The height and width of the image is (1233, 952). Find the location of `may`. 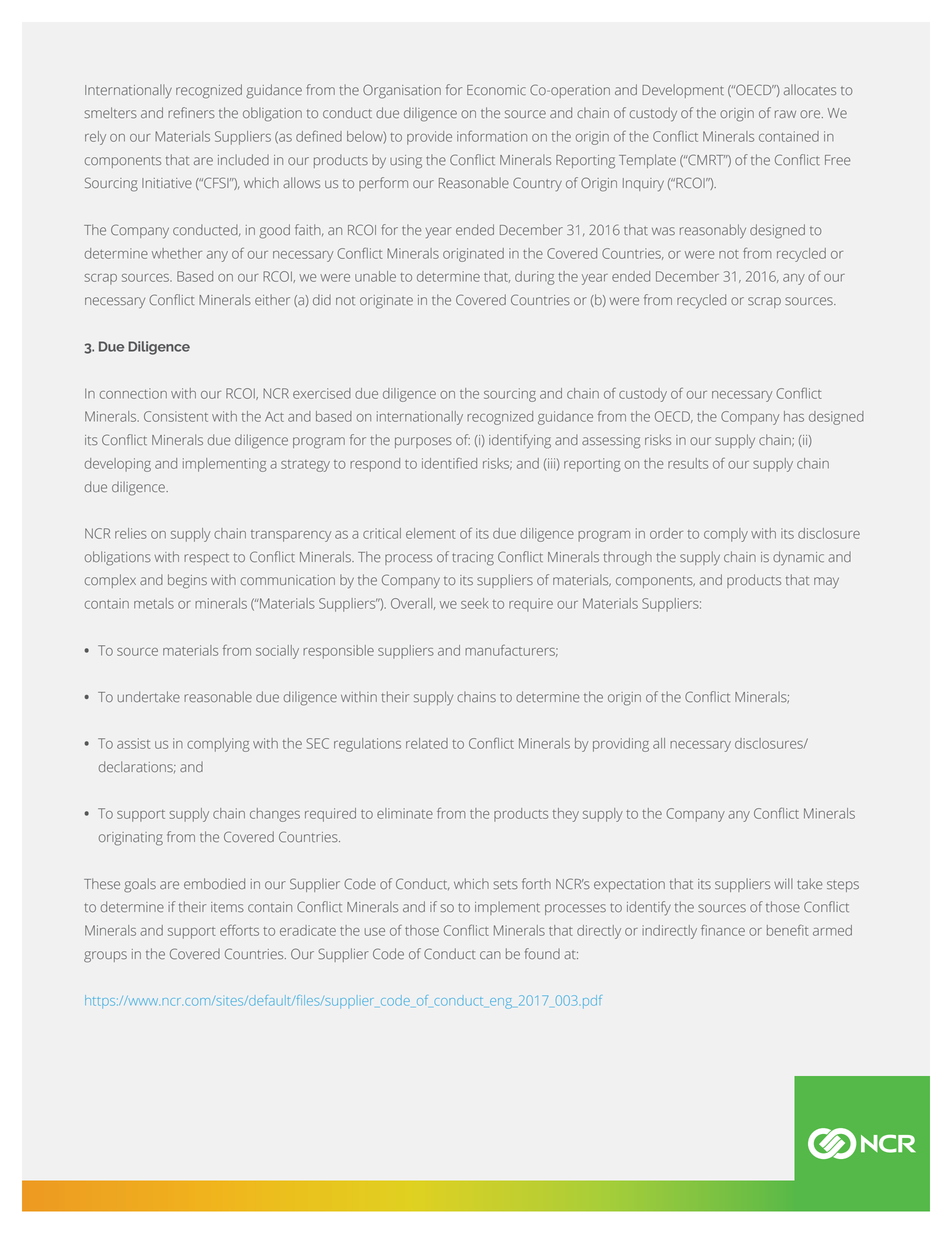

may is located at coordinates (826, 583).
